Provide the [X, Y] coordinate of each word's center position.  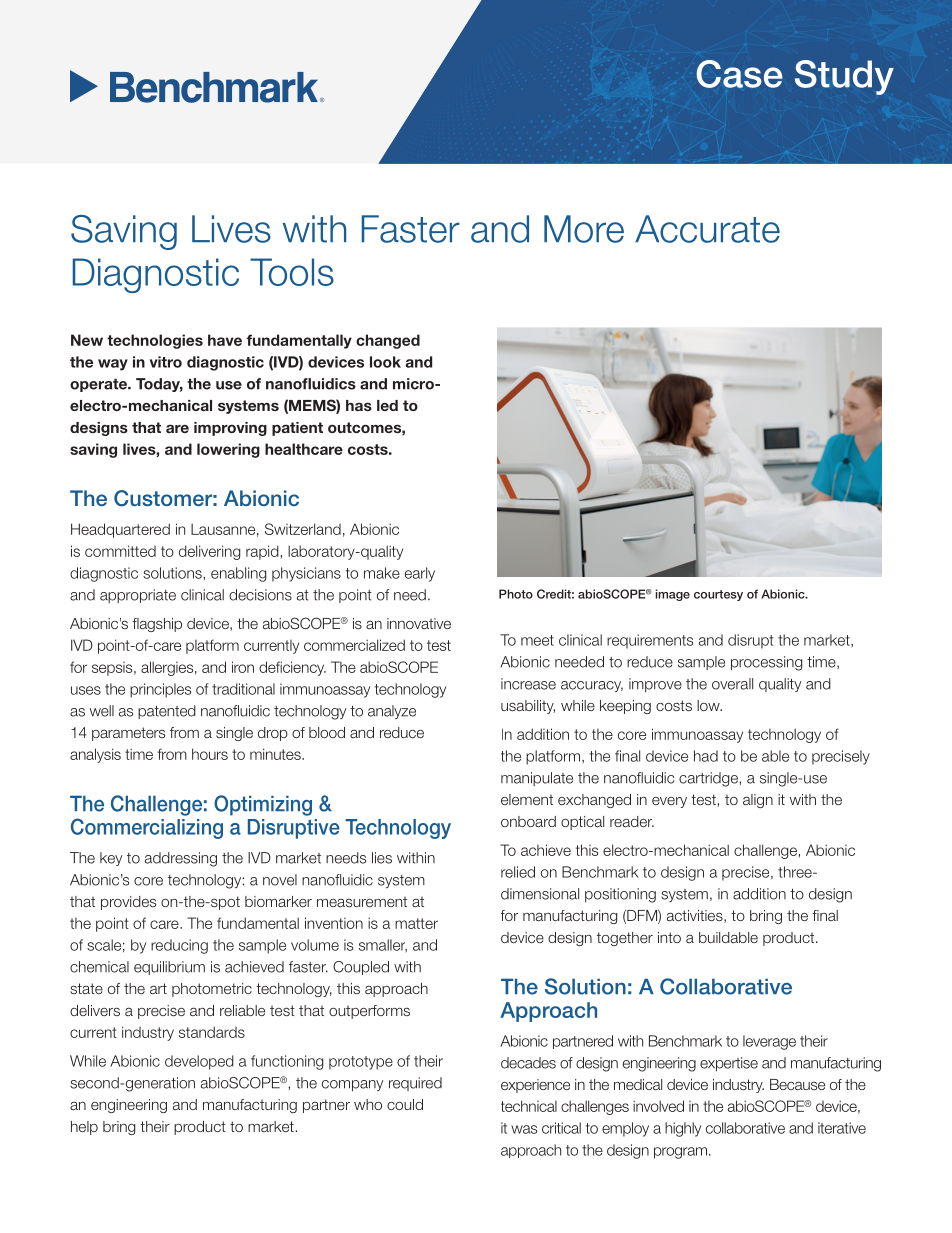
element [527, 799]
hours [210, 754]
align [758, 801]
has [359, 405]
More [584, 229]
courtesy [718, 595]
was [524, 1129]
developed [199, 1062]
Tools [292, 272]
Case [739, 74]
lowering [228, 450]
